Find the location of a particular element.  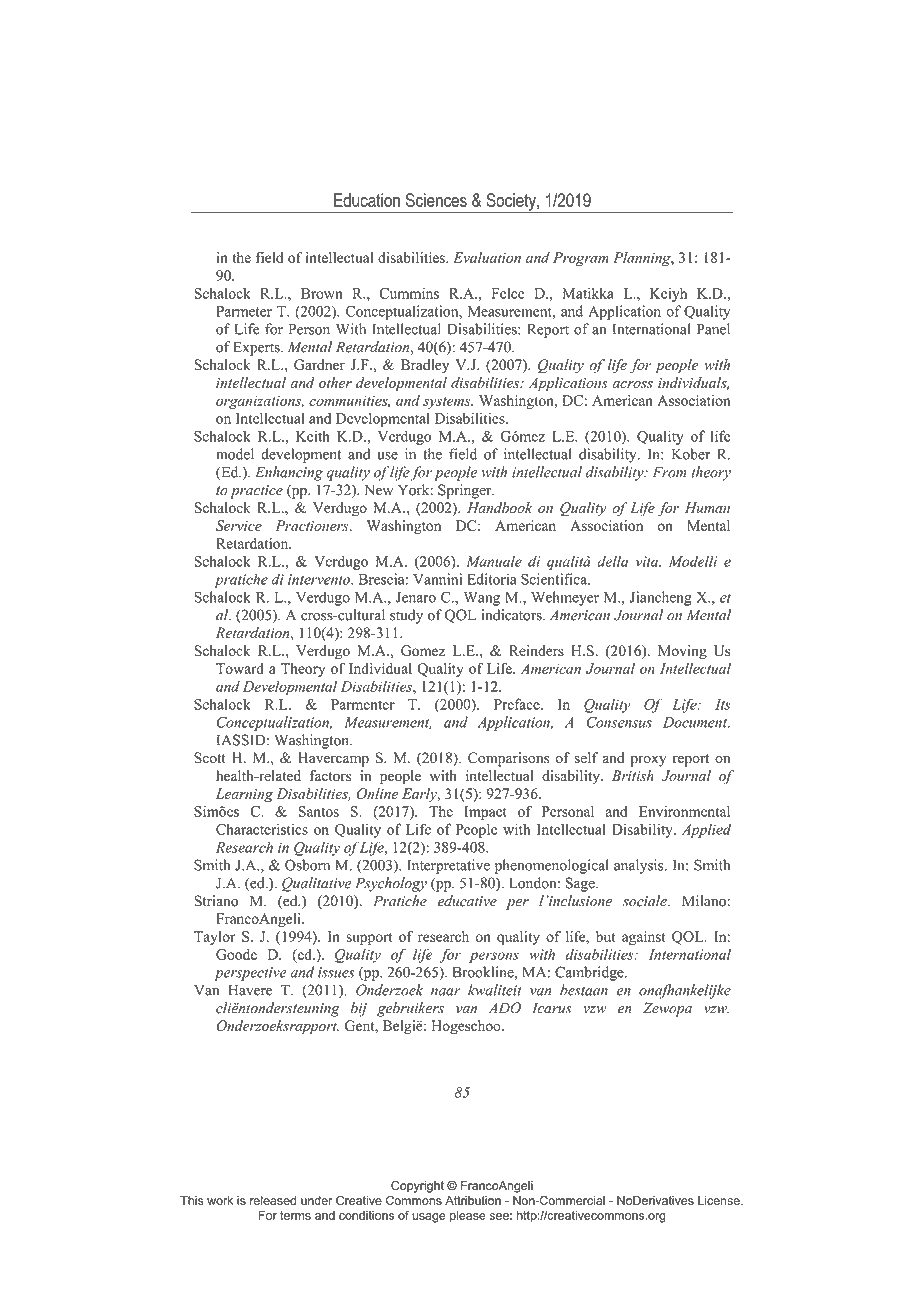

Attribution is located at coordinates (473, 1200).
